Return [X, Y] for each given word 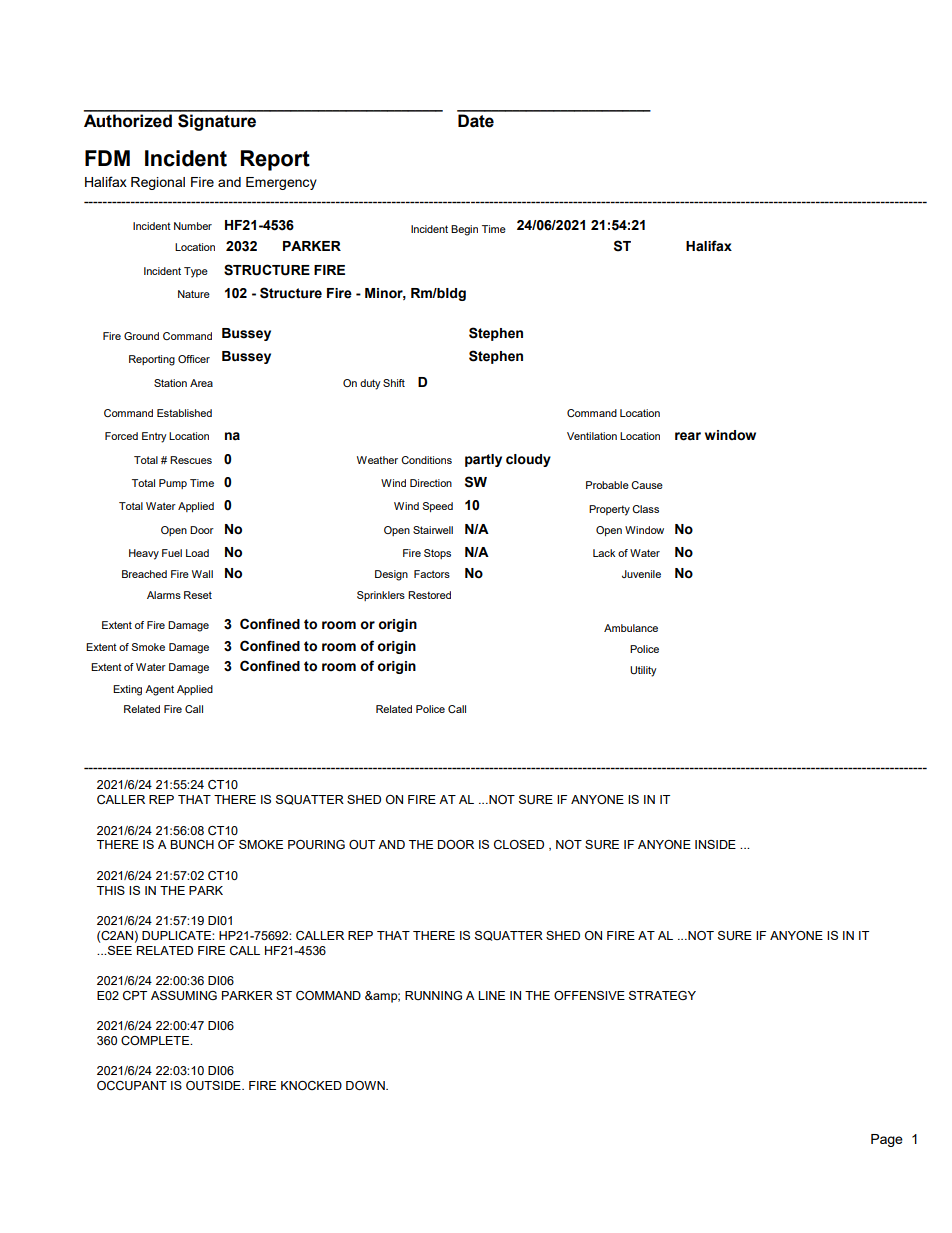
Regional [158, 183]
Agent [159, 690]
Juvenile [641, 574]
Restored [429, 595]
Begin [464, 230]
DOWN [366, 1085]
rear [688, 436]
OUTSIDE [214, 1085]
